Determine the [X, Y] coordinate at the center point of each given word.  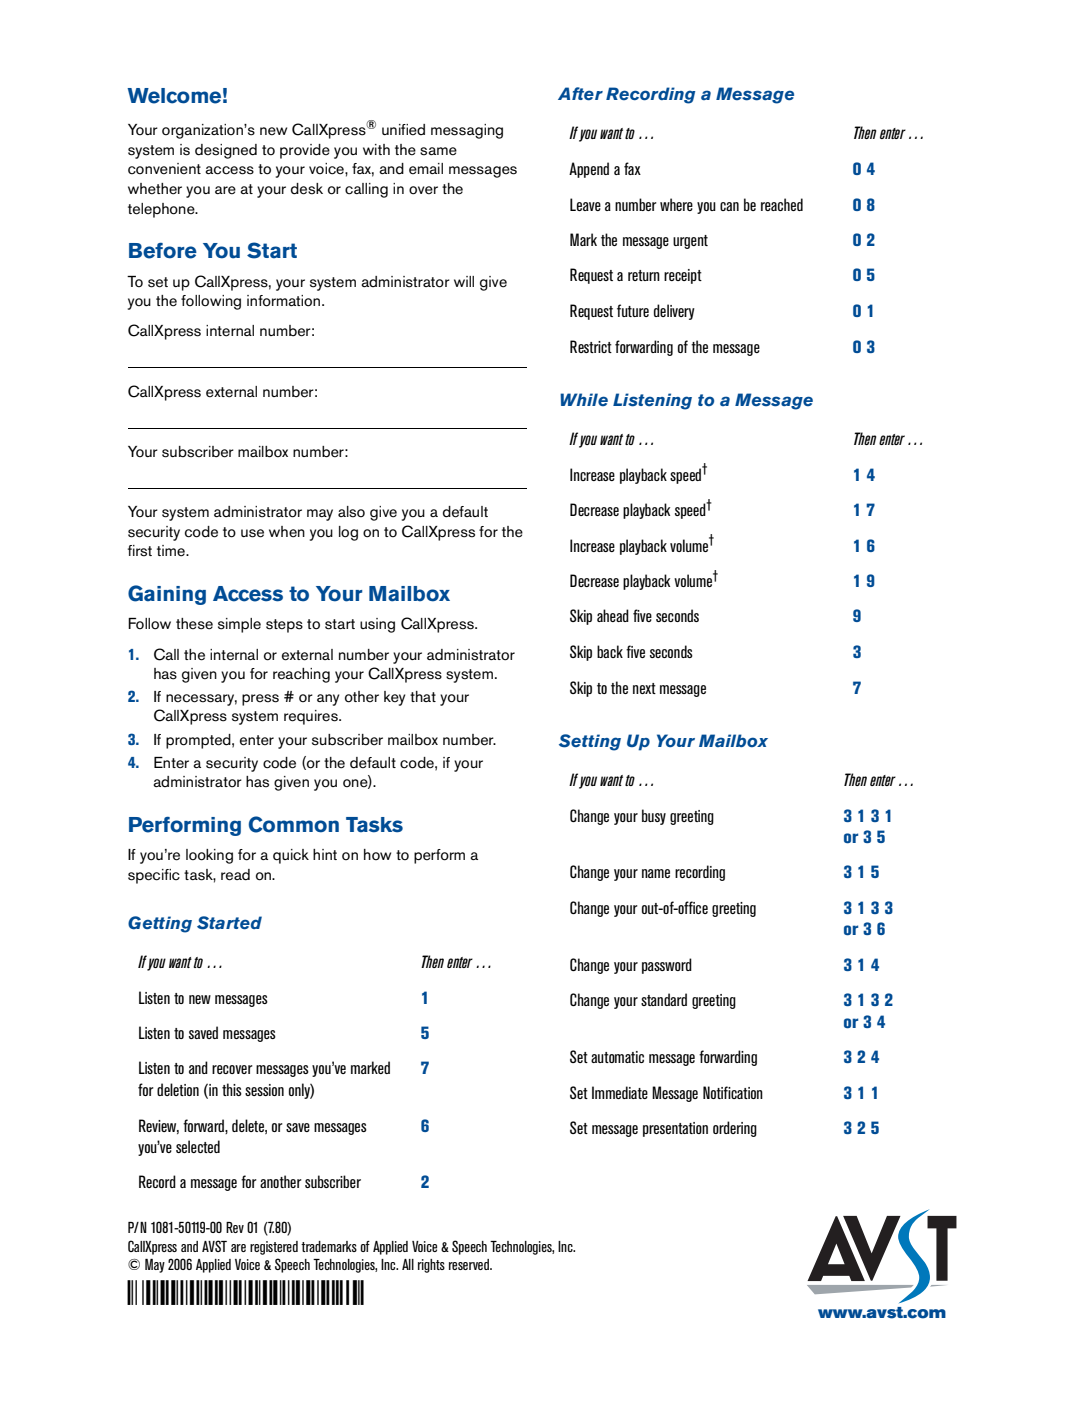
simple [239, 625]
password [667, 966]
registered [274, 1248]
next [644, 688]
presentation [675, 1129]
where [676, 204]
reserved [470, 1264]
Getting [160, 924]
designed [226, 151]
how [377, 854]
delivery [674, 312]
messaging [467, 131]
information [283, 301]
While [584, 399]
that [423, 696]
